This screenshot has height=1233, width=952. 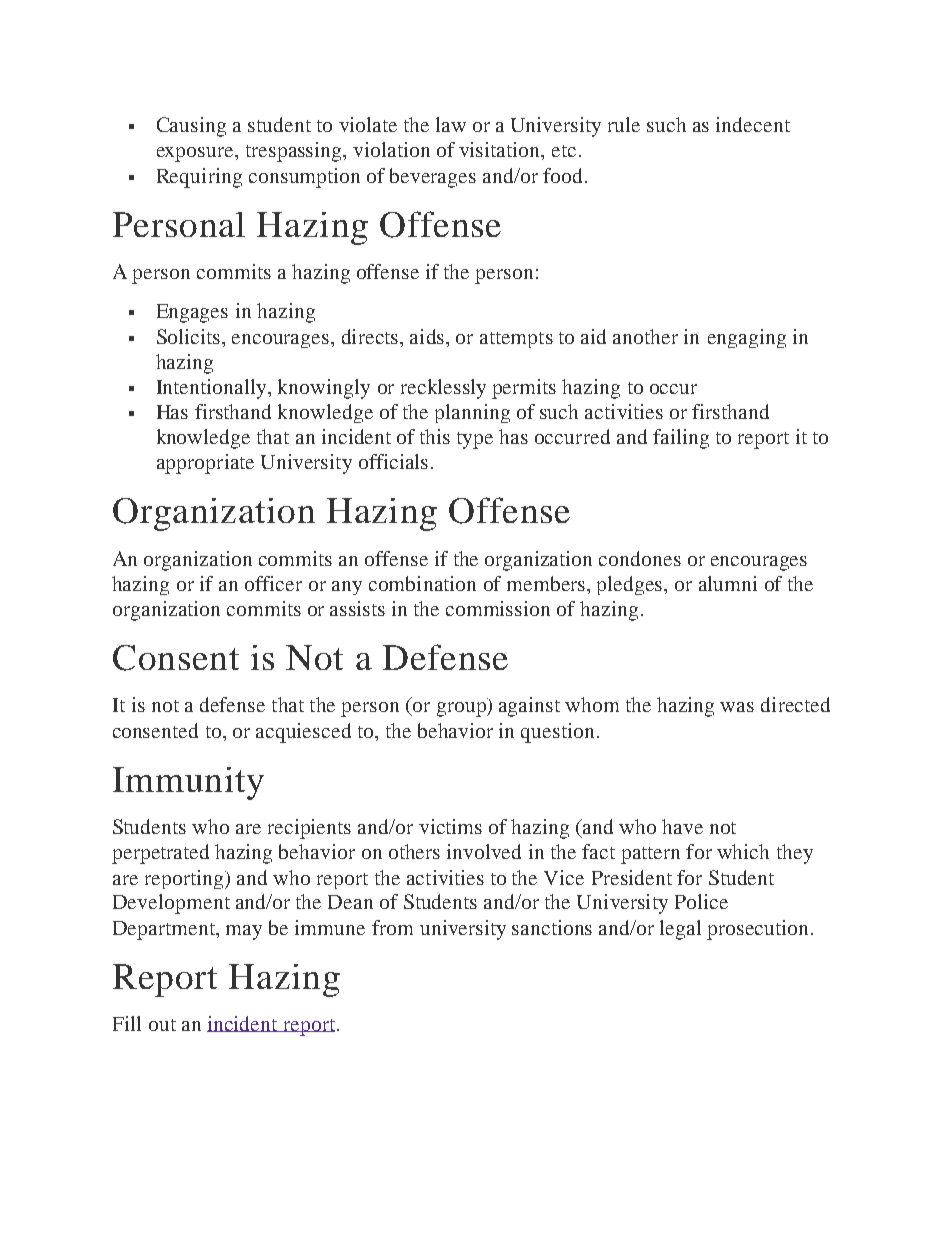 What do you see at coordinates (303, 733) in the screenshot?
I see `acquiesced` at bounding box center [303, 733].
